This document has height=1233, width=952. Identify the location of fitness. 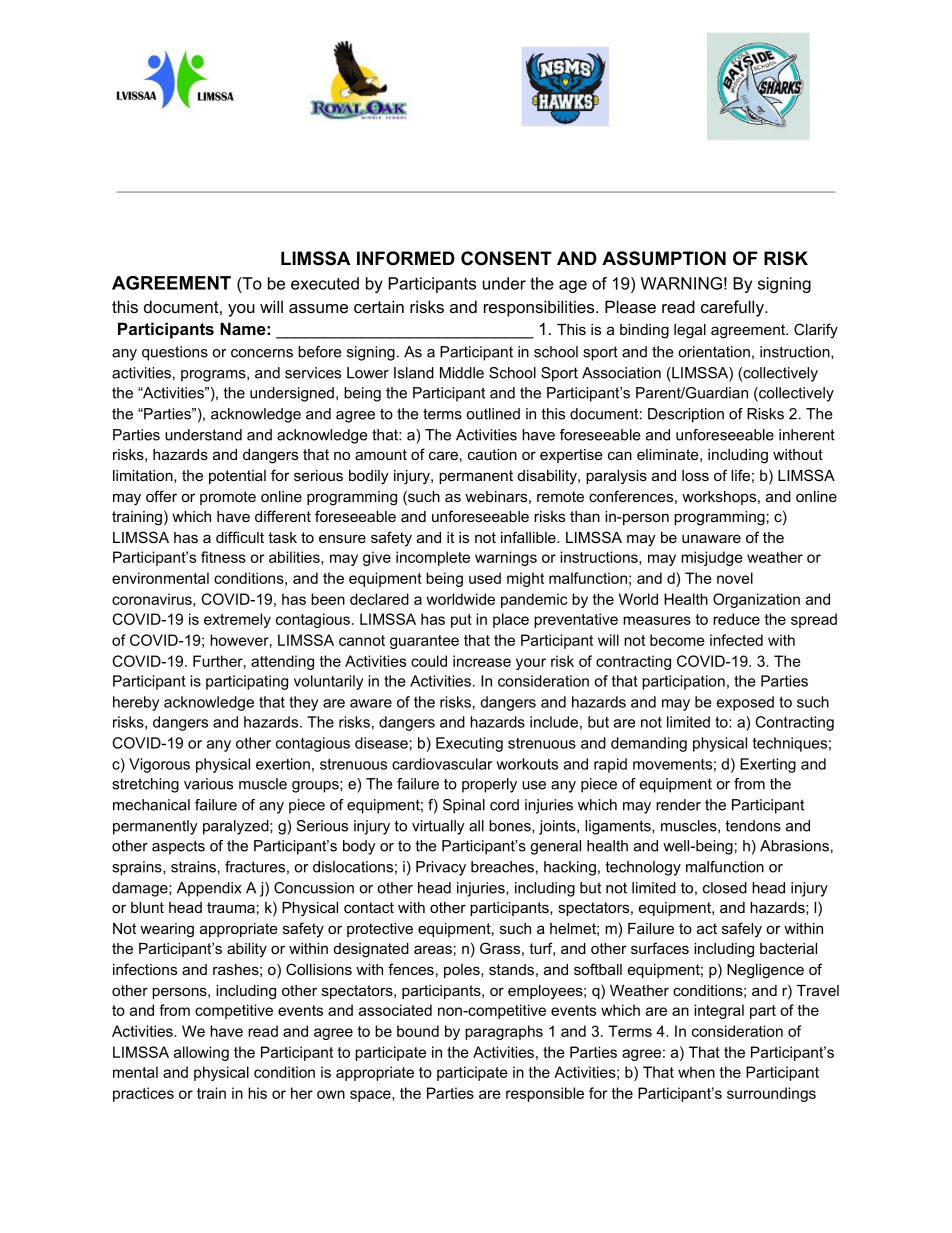
(223, 557).
